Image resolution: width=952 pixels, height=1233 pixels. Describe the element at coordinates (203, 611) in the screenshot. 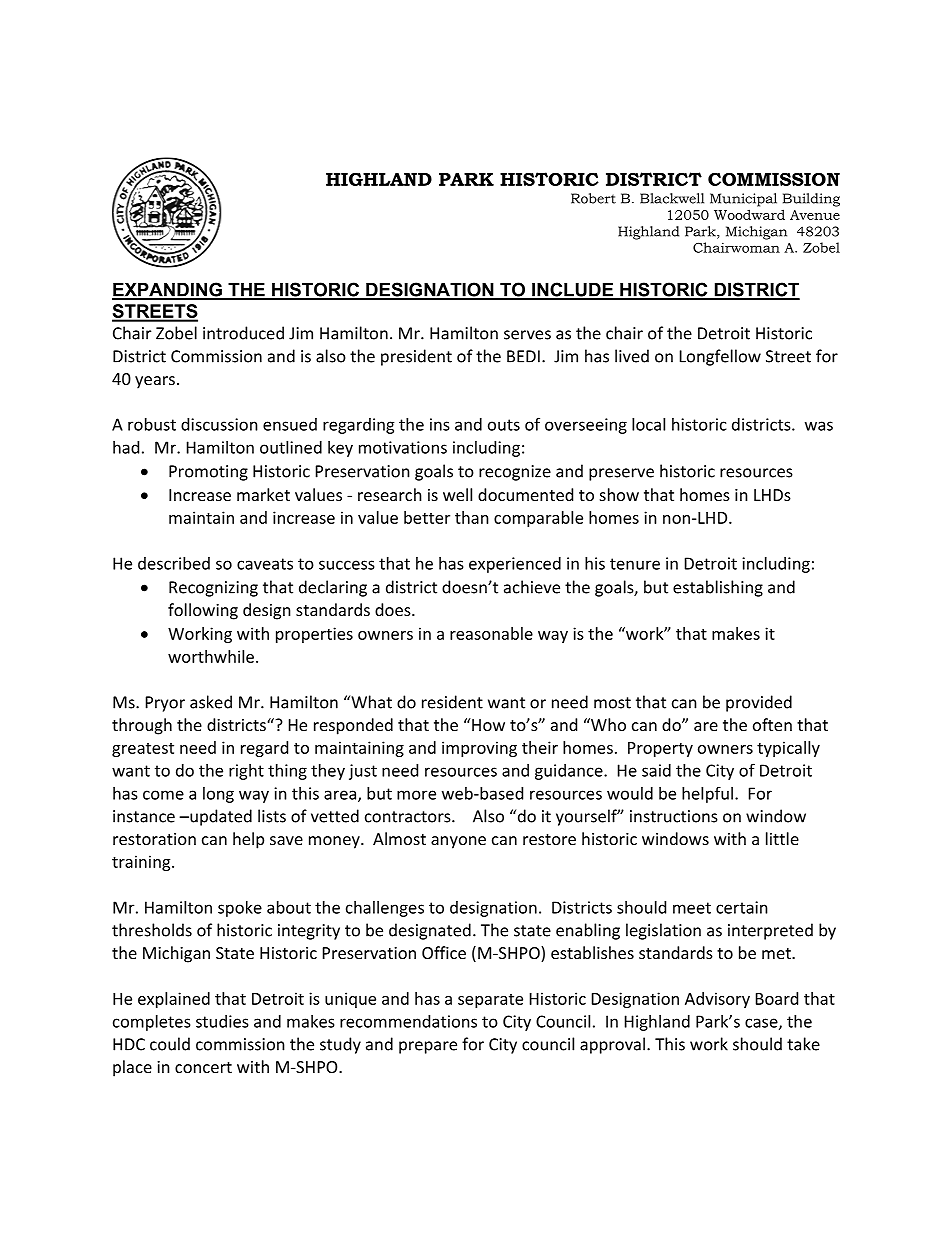

I see `following` at that location.
